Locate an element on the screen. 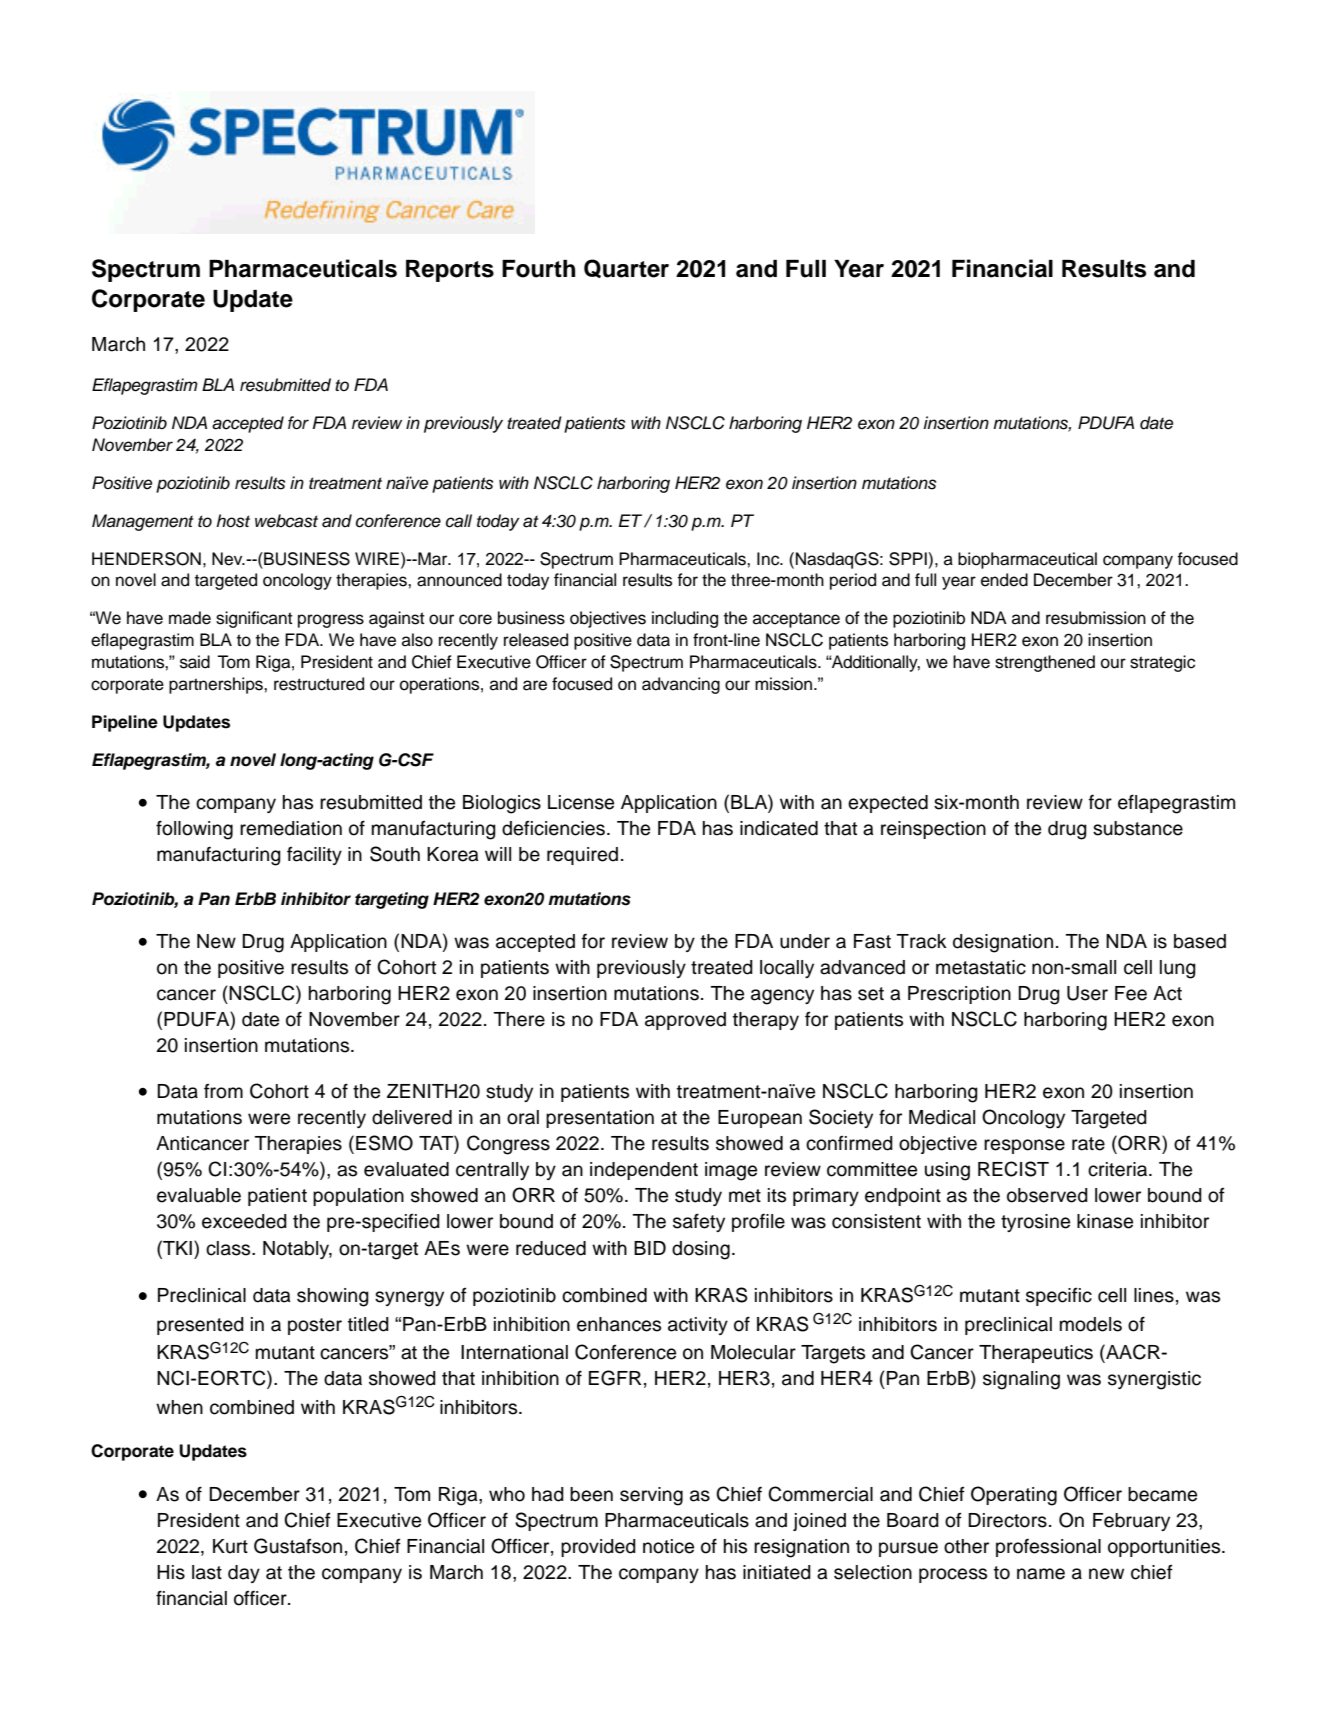  Quarter is located at coordinates (626, 268).
